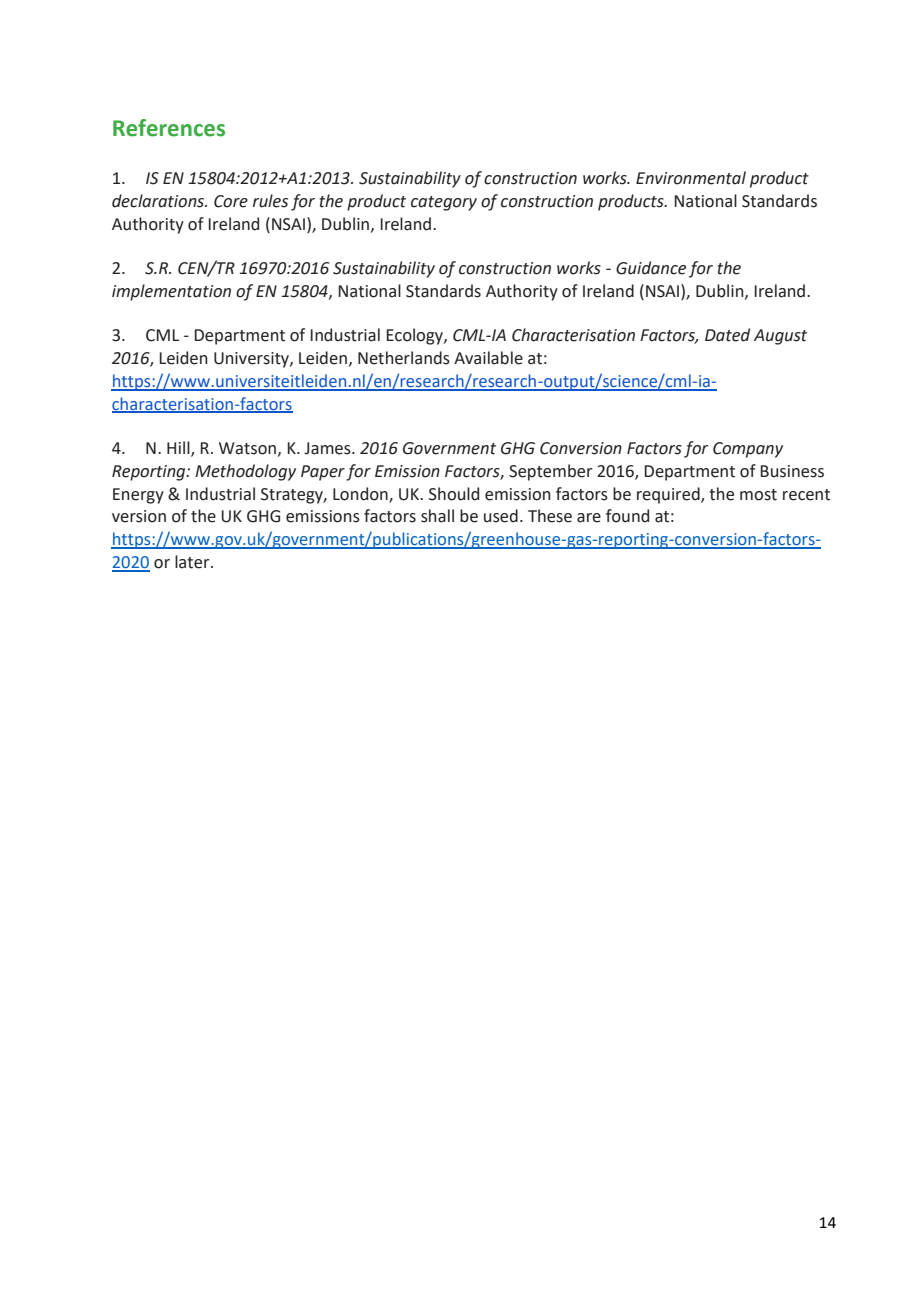  What do you see at coordinates (691, 178) in the screenshot?
I see `Environmental` at bounding box center [691, 178].
